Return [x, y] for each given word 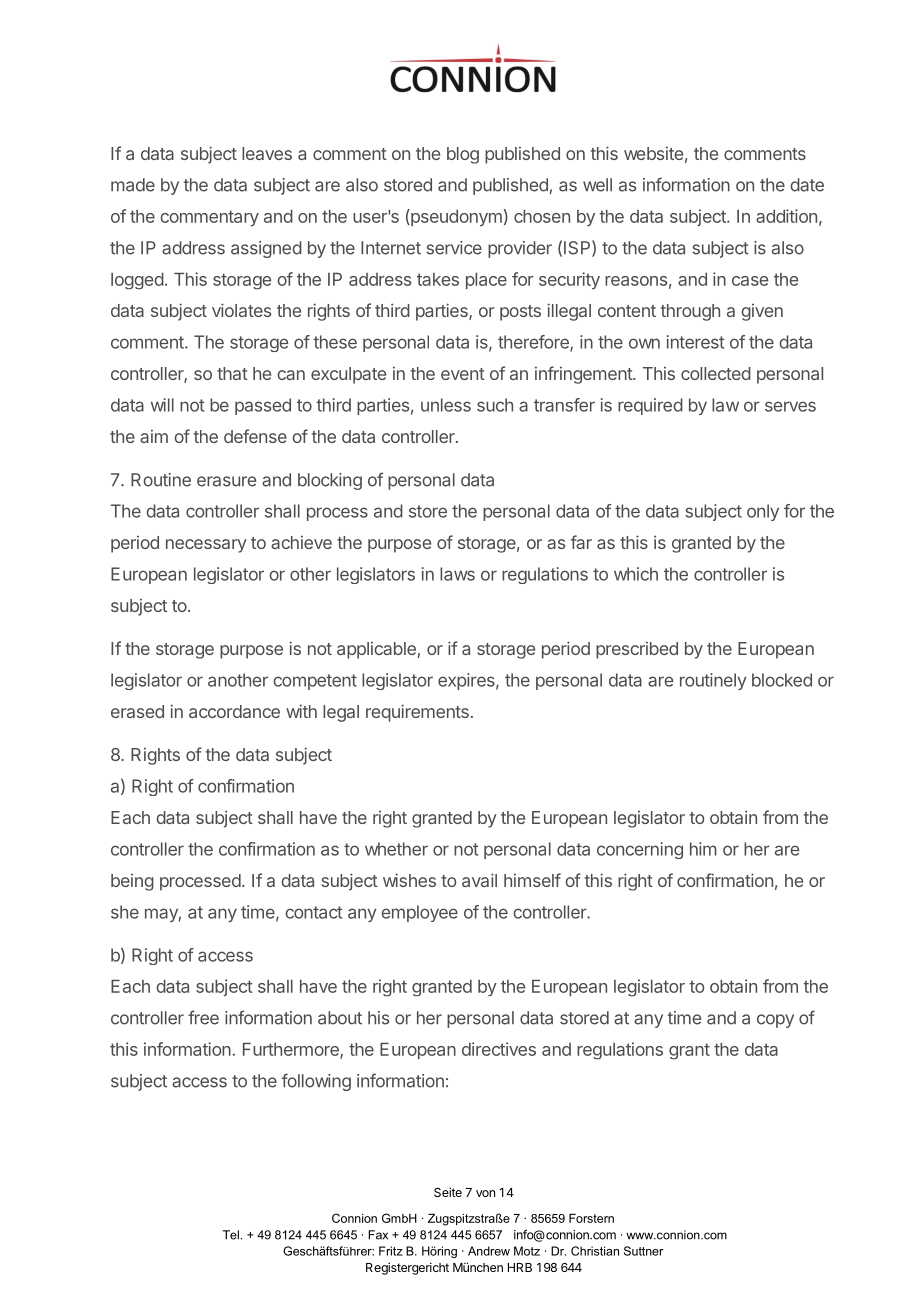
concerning [640, 850]
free [203, 1017]
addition [786, 216]
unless [446, 405]
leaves [267, 153]
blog [463, 155]
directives [499, 1049]
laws [457, 574]
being [132, 882]
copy [775, 1021]
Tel [231, 1235]
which [636, 574]
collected [716, 373]
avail [479, 880]
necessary [206, 546]
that [232, 373]
